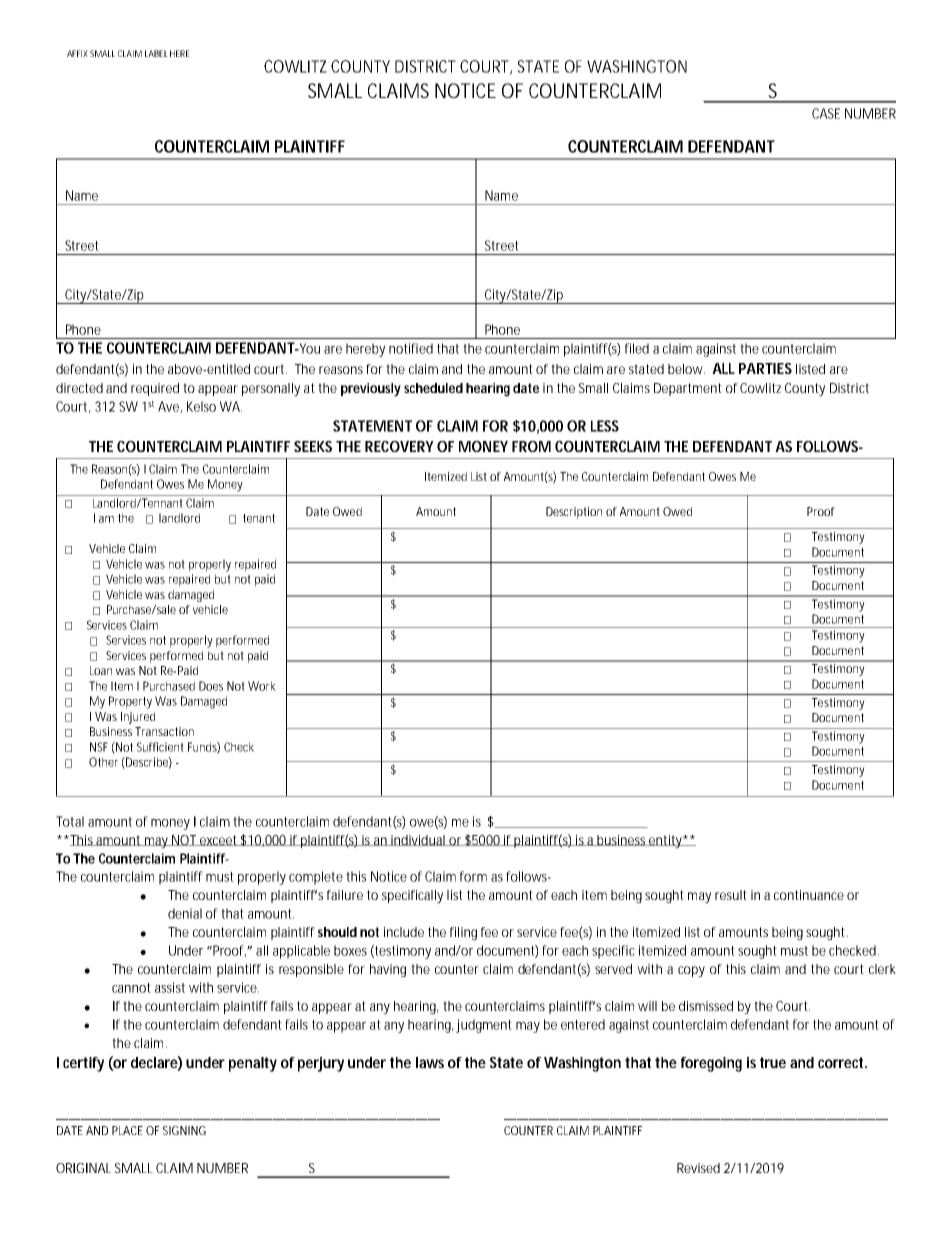  Describe the element at coordinates (809, 895) in the screenshot. I see `continuance` at that location.
